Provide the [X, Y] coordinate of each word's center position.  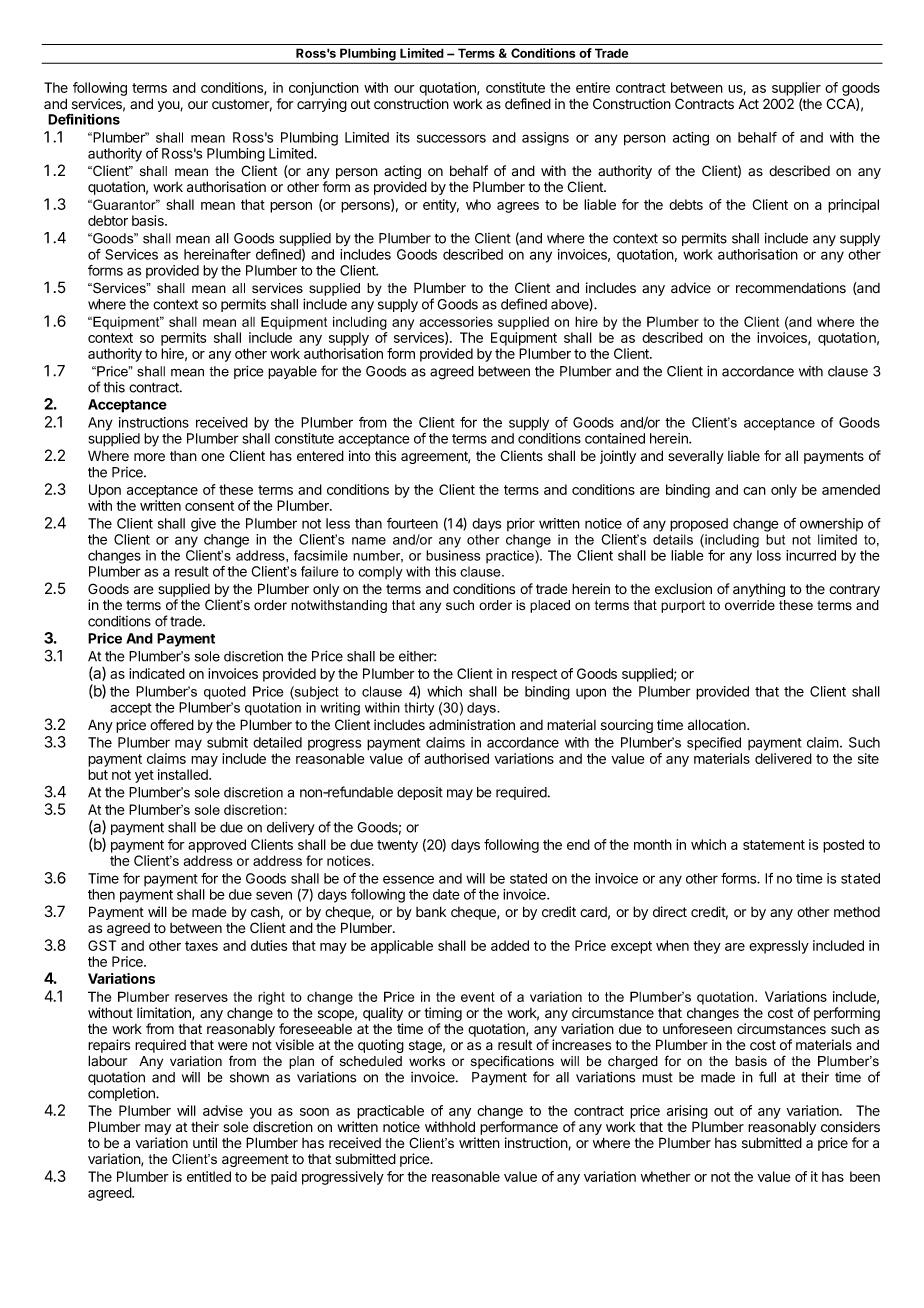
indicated [157, 673]
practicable [390, 1112]
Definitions [84, 119]
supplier [796, 89]
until [205, 1142]
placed [550, 606]
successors [451, 138]
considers [850, 1127]
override [750, 605]
